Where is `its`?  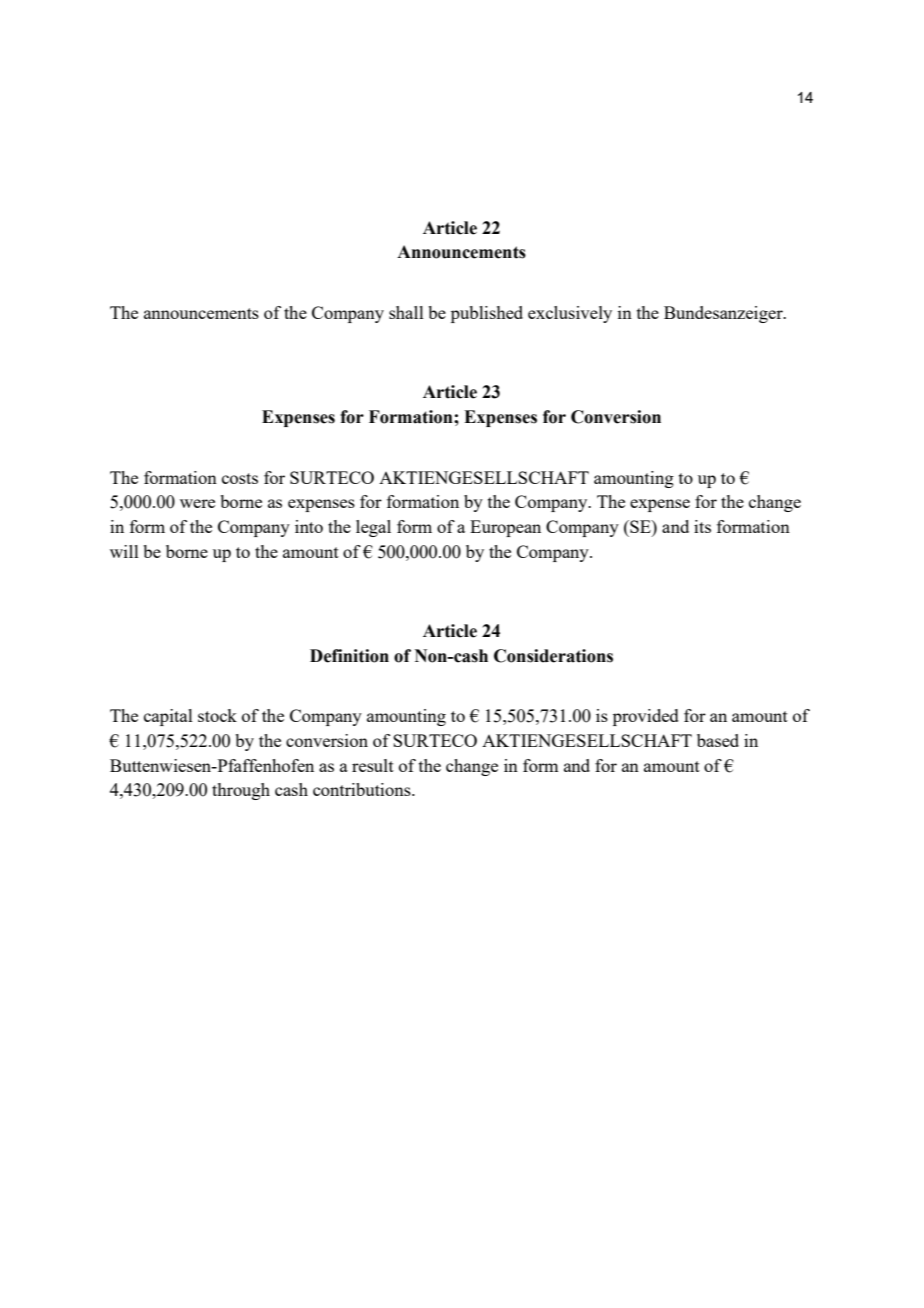
its is located at coordinates (702, 526).
